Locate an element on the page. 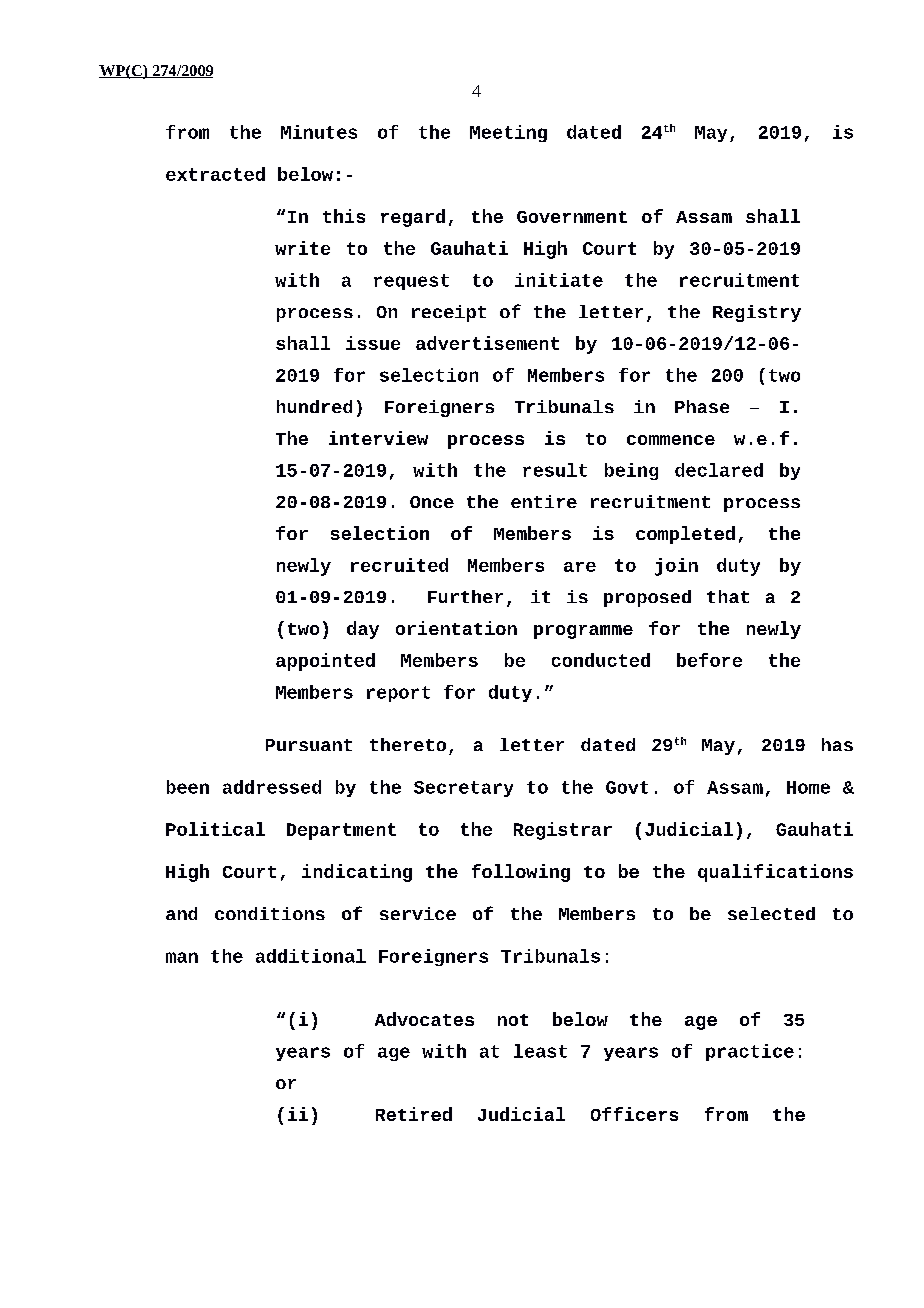 This document has width=924, height=1308. result is located at coordinates (555, 470).
